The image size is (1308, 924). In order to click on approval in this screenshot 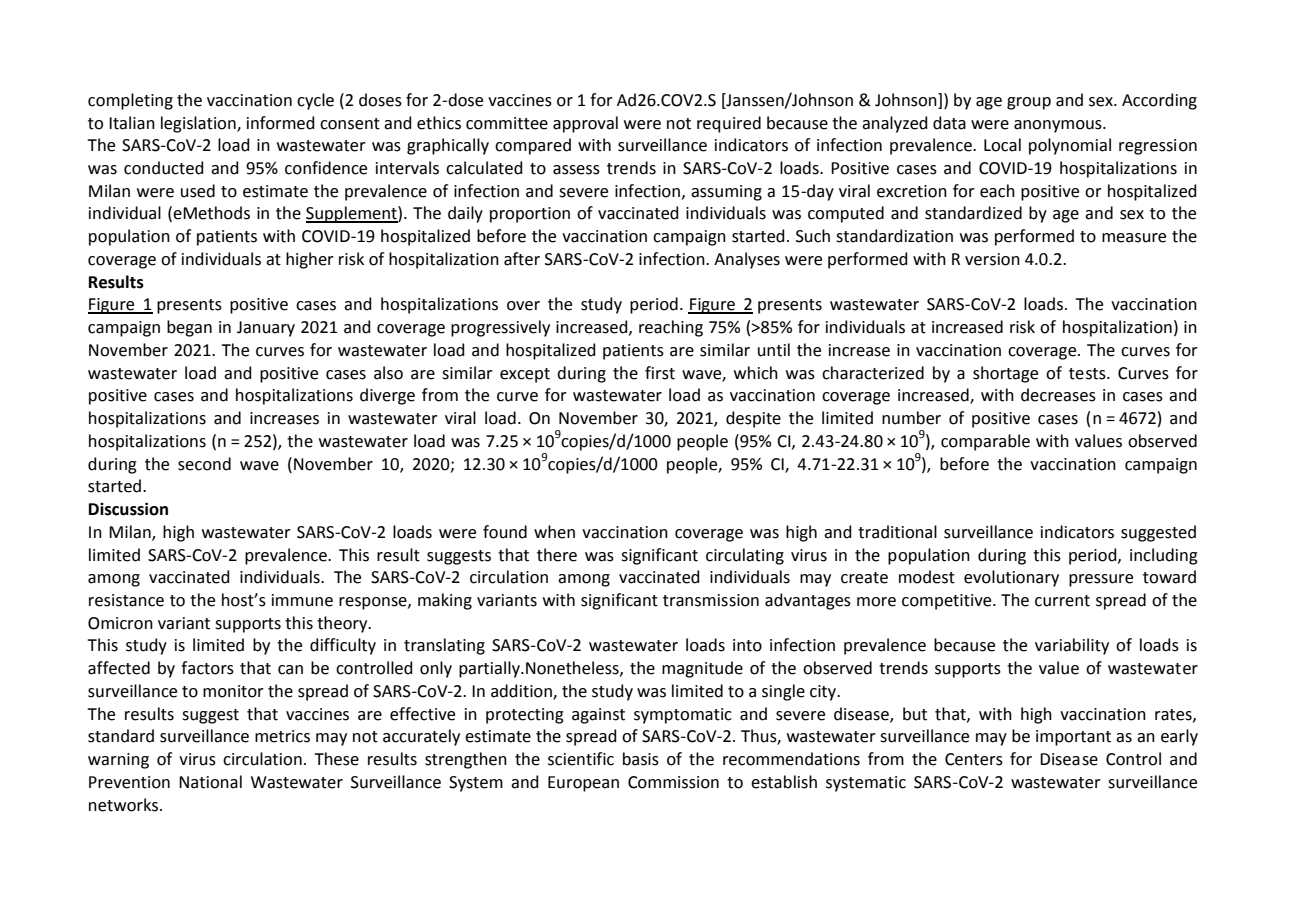, I will do `click(585, 124)`.
